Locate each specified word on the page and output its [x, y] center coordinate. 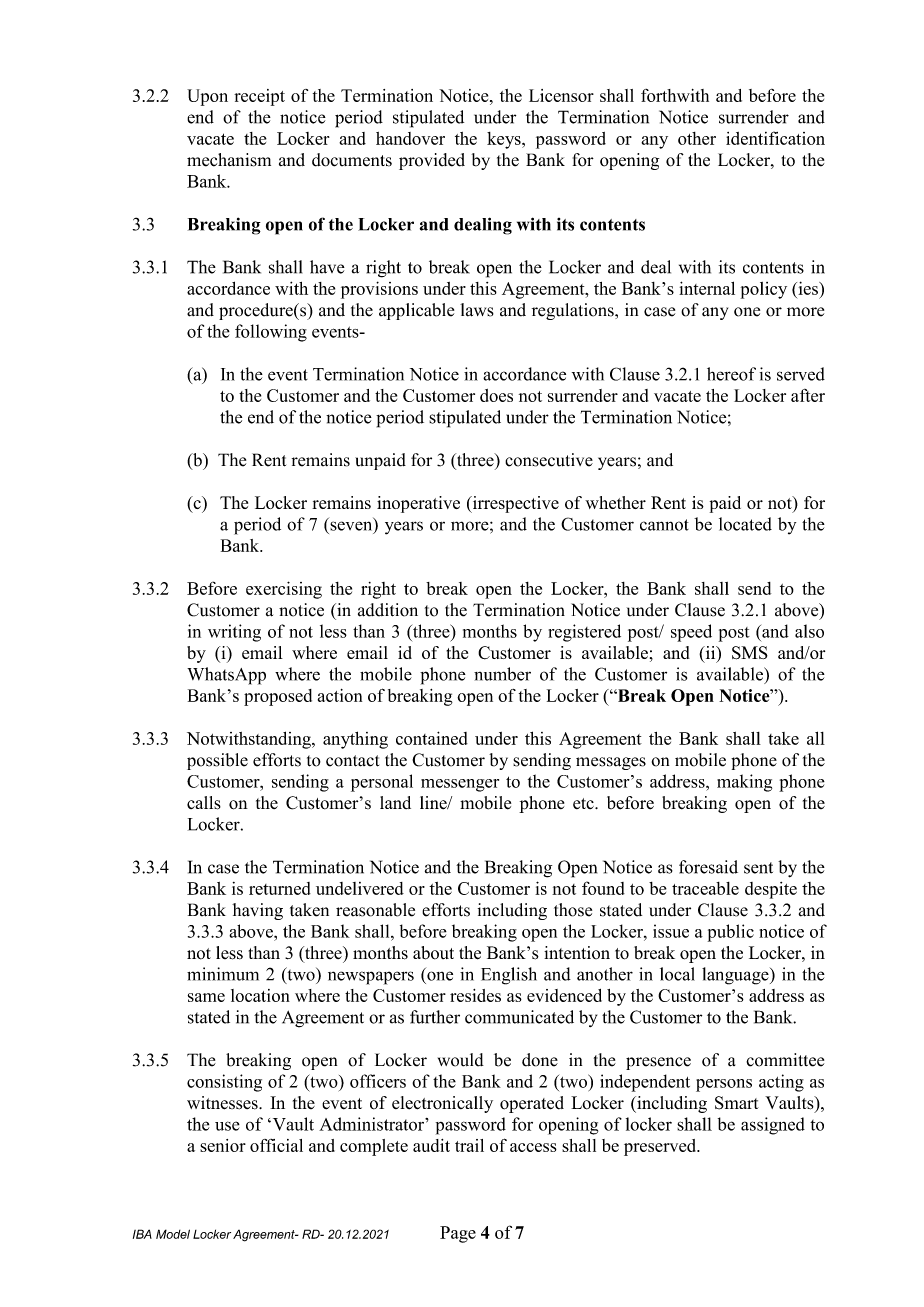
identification [775, 138]
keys [505, 140]
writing [234, 633]
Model [173, 1234]
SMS [750, 653]
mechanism [229, 160]
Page [458, 1234]
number [502, 674]
